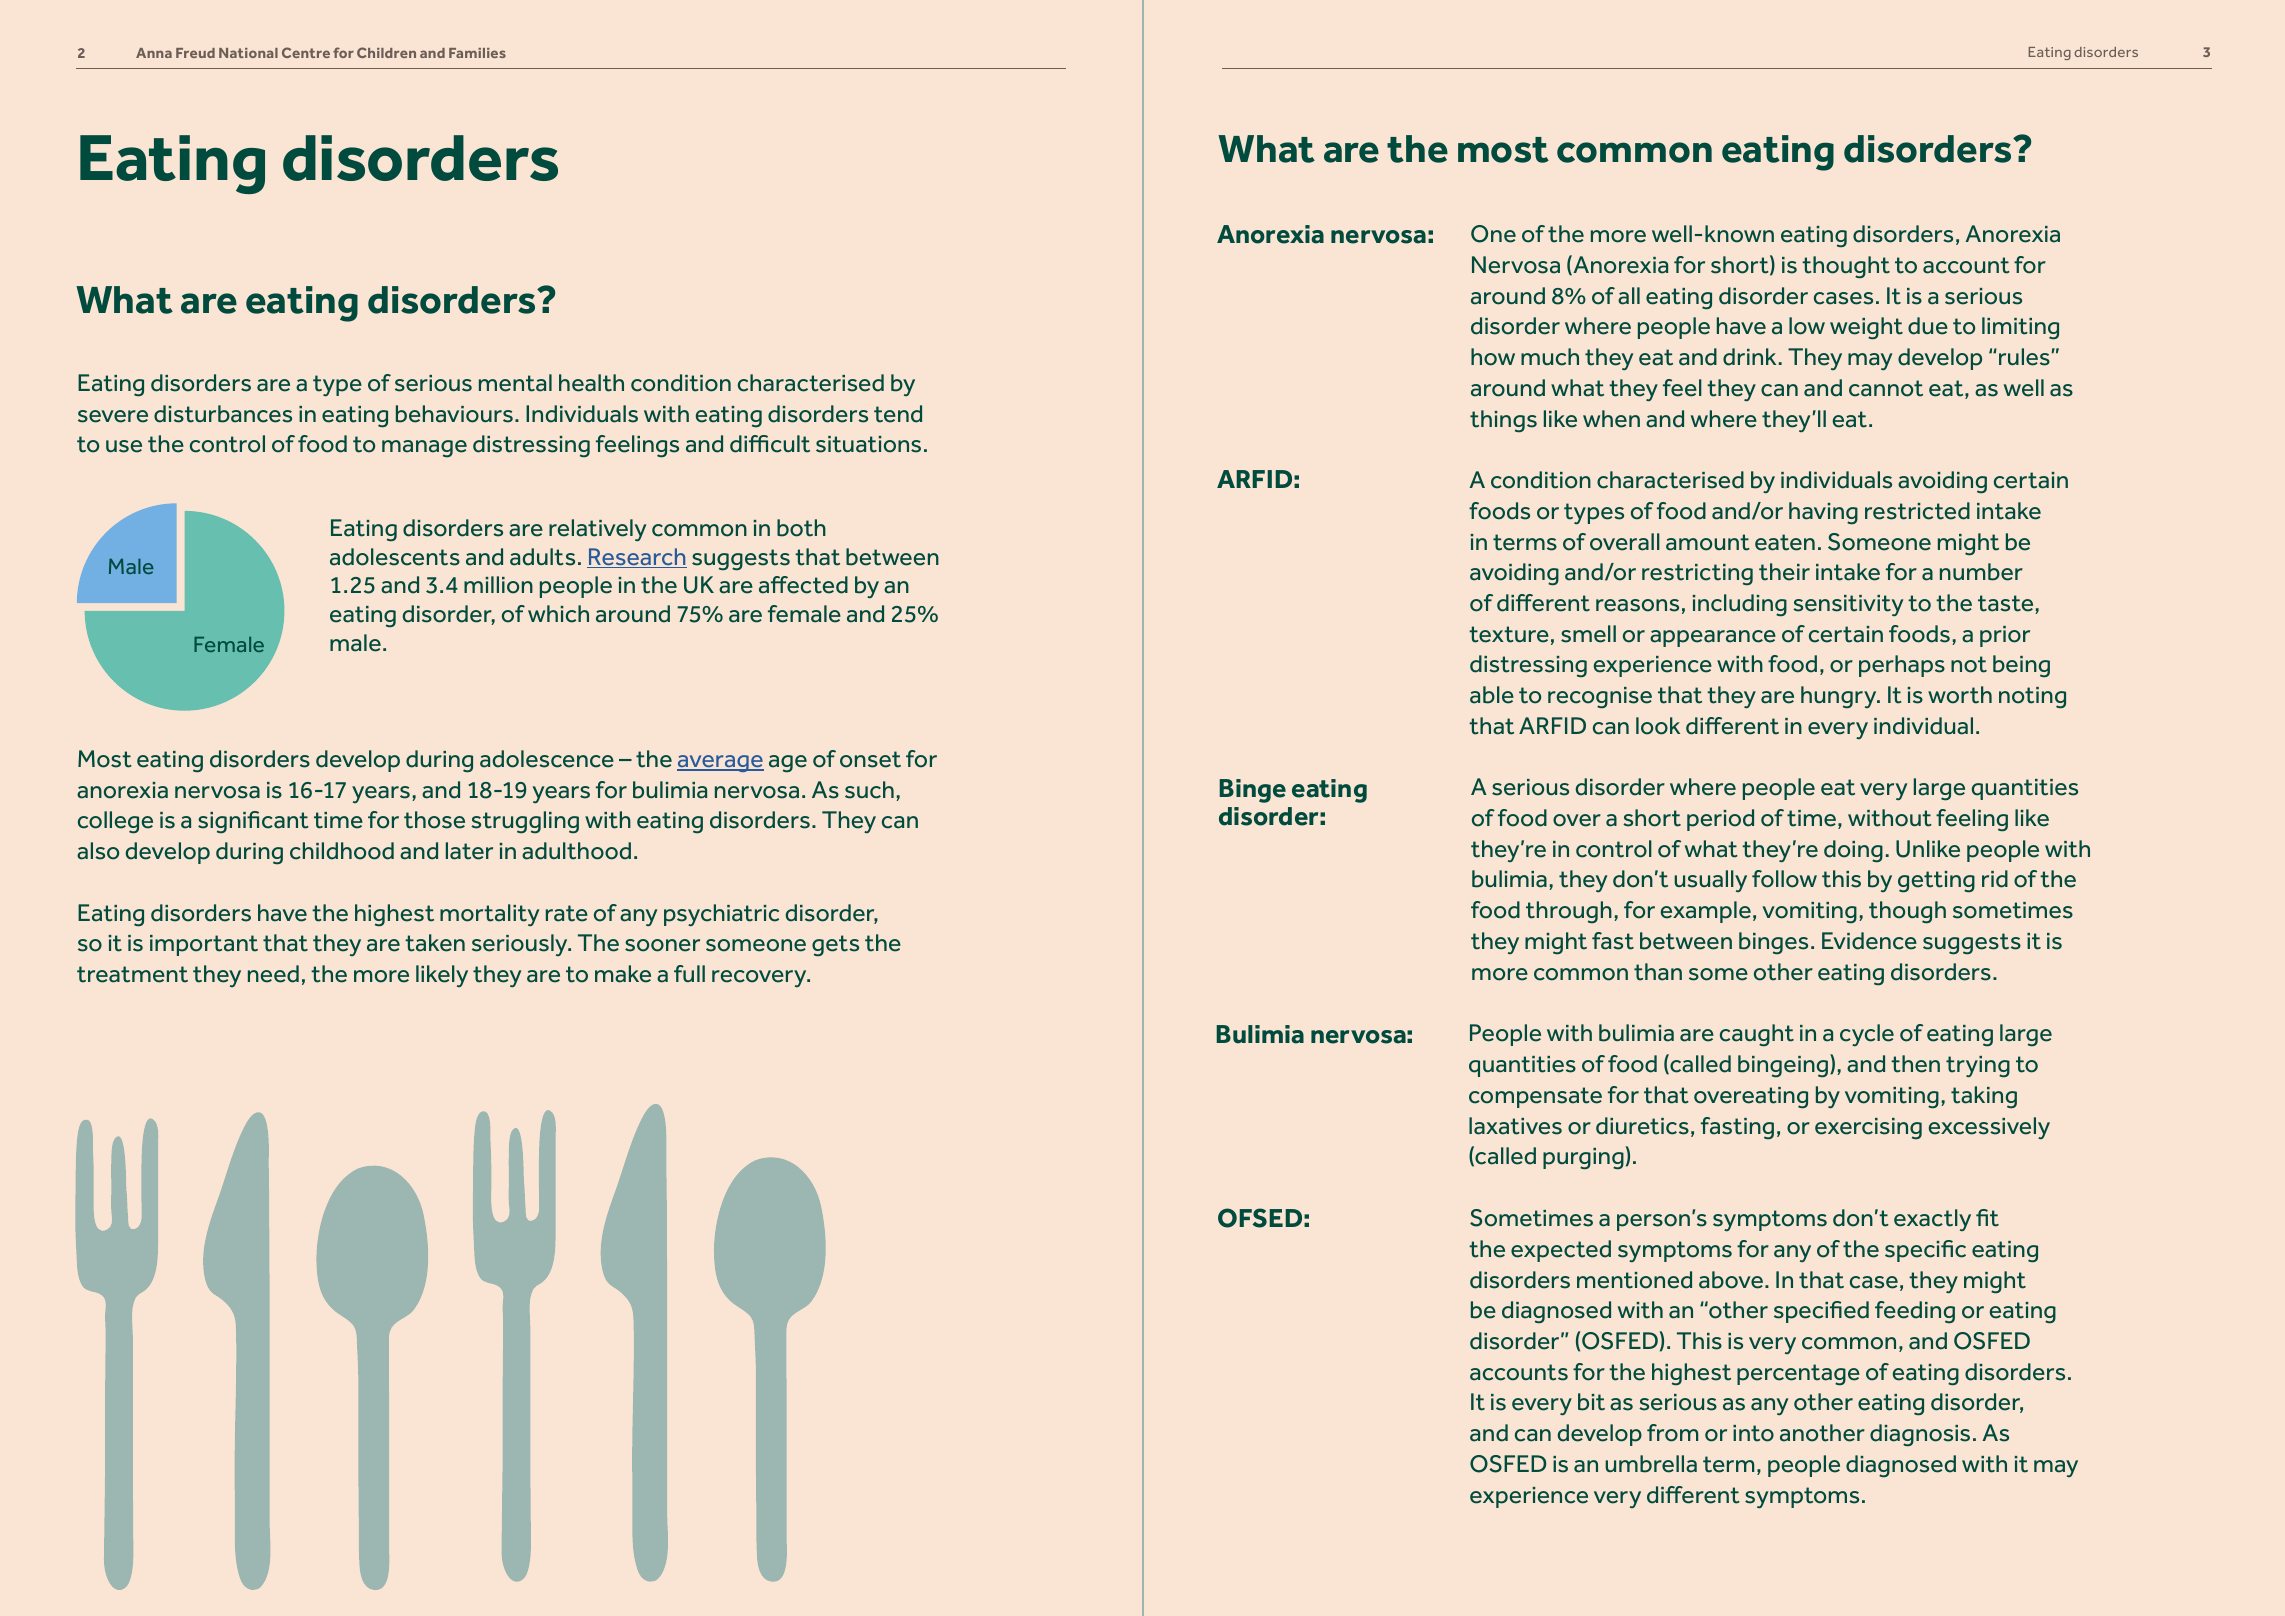  What do you see at coordinates (306, 52) in the screenshot?
I see `Centre` at bounding box center [306, 52].
